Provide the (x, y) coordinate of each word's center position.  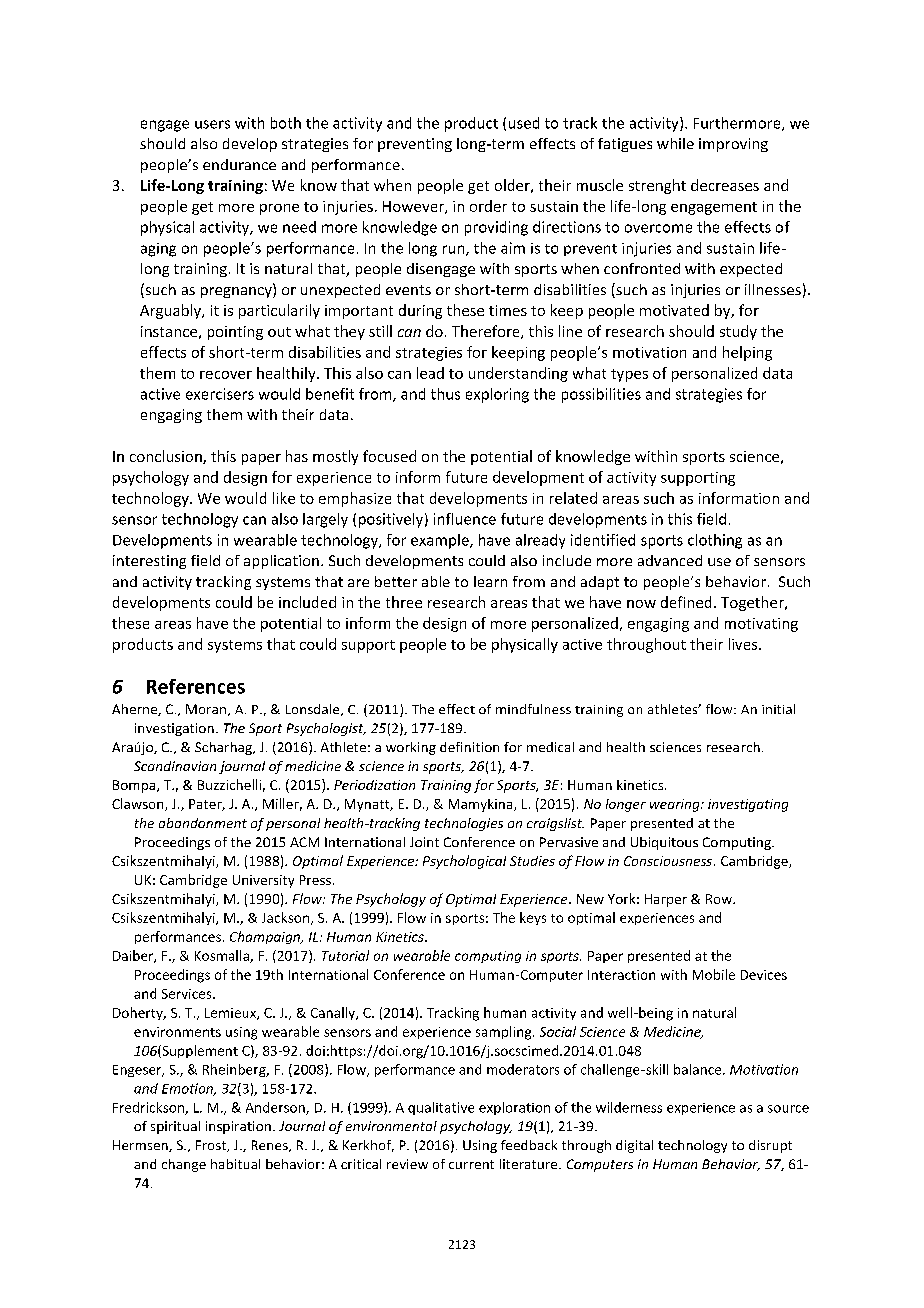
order (488, 206)
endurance (239, 164)
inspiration (238, 1127)
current (471, 1164)
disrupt (770, 1146)
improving (733, 145)
